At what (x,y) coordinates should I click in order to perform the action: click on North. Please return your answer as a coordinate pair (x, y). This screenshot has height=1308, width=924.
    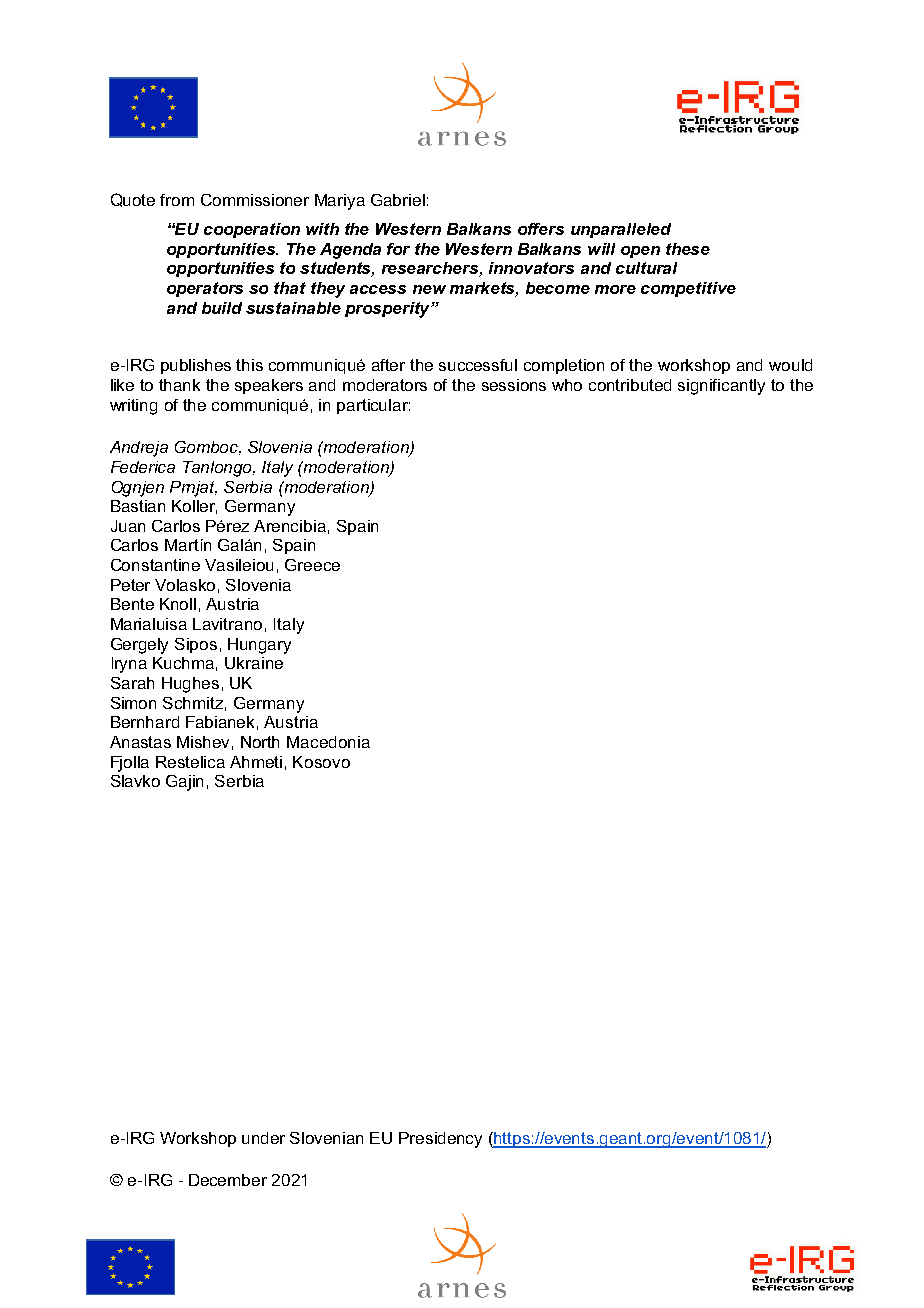
    Looking at the image, I should click on (260, 742).
